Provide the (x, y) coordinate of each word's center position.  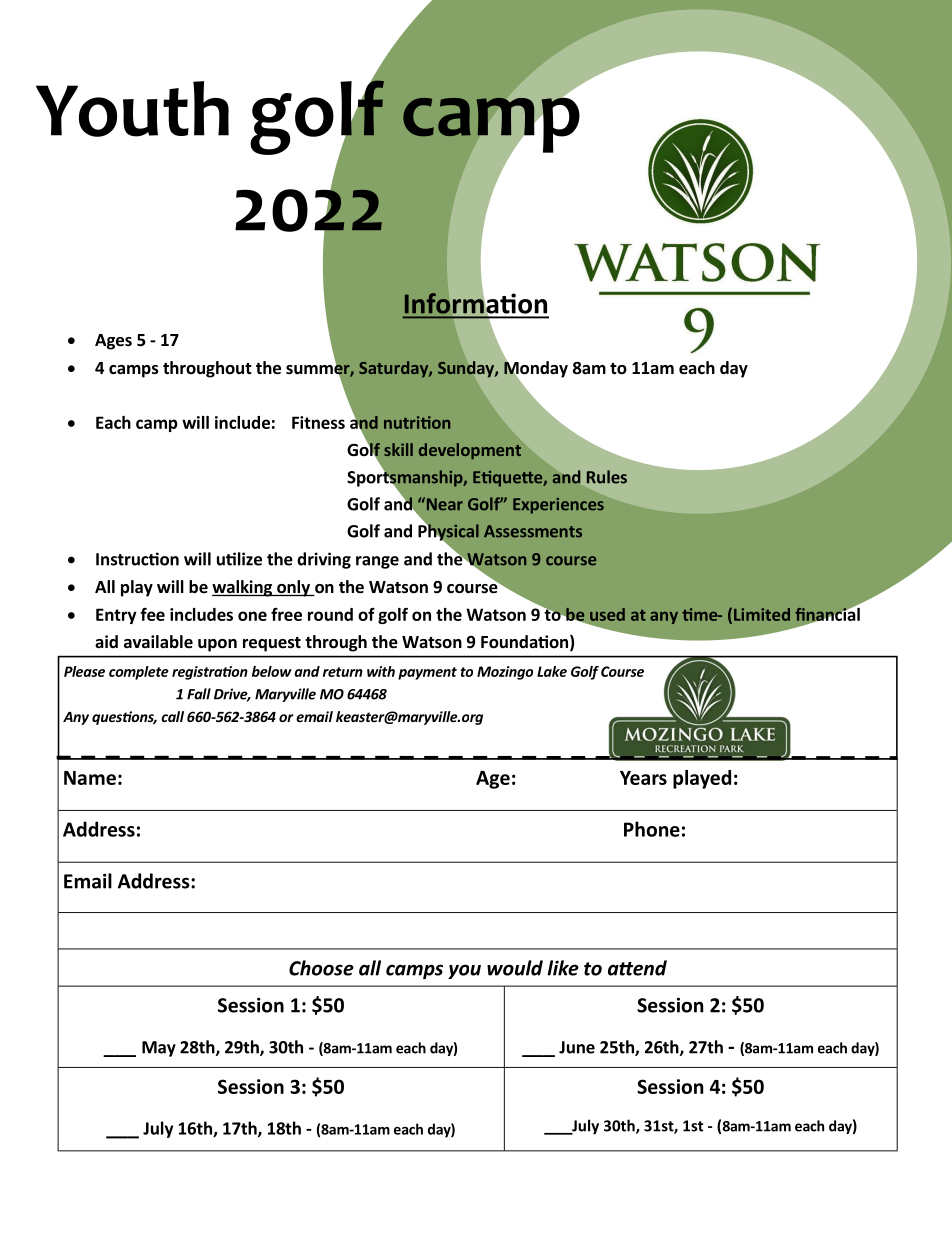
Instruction (137, 559)
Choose (321, 968)
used (607, 614)
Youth (132, 109)
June (577, 1047)
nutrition (417, 422)
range (377, 562)
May (159, 1049)
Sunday (467, 369)
